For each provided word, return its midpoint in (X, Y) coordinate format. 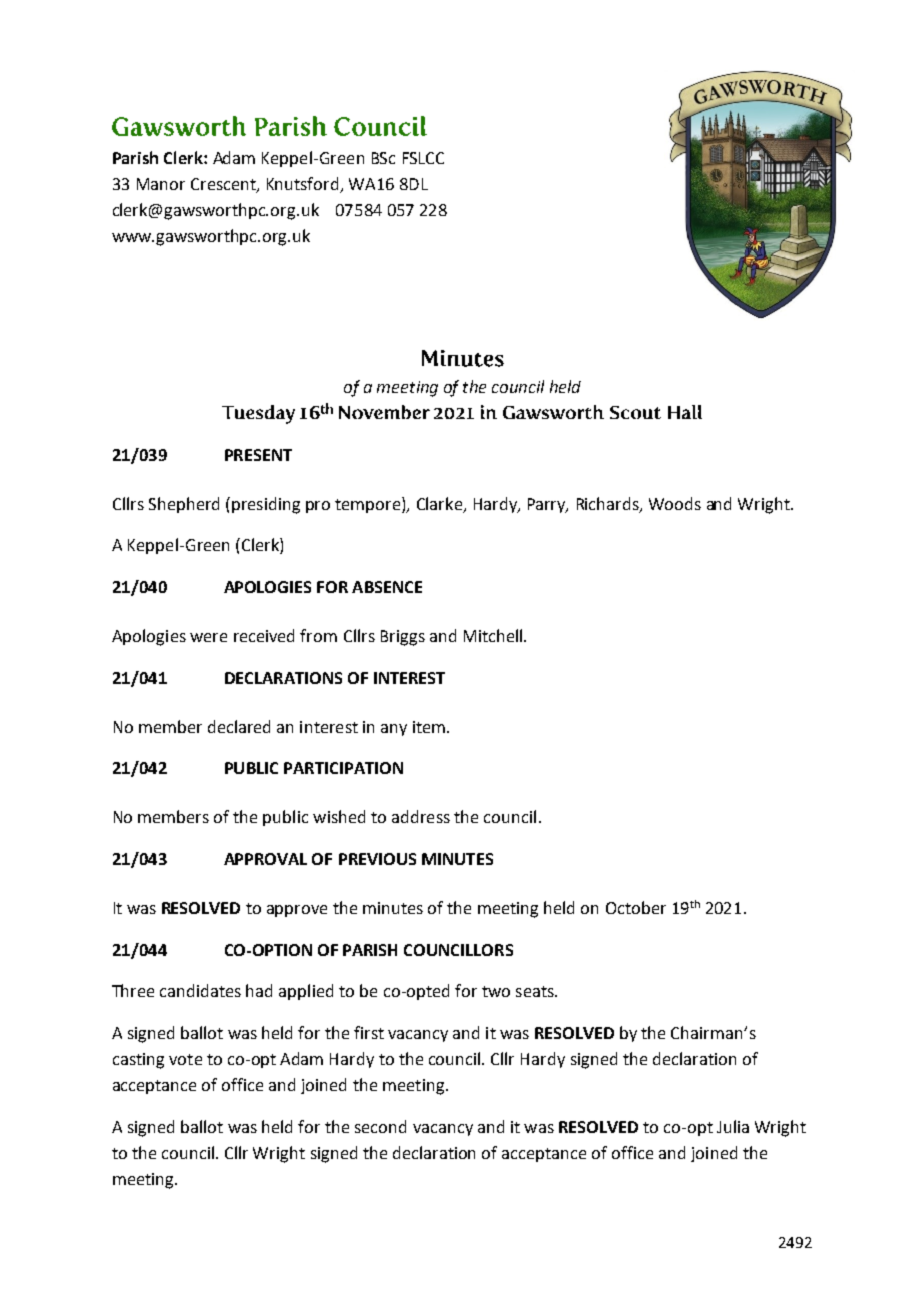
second (380, 1126)
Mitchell (494, 635)
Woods (675, 503)
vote (185, 1059)
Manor (161, 184)
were (208, 637)
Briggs (403, 638)
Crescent (224, 185)
